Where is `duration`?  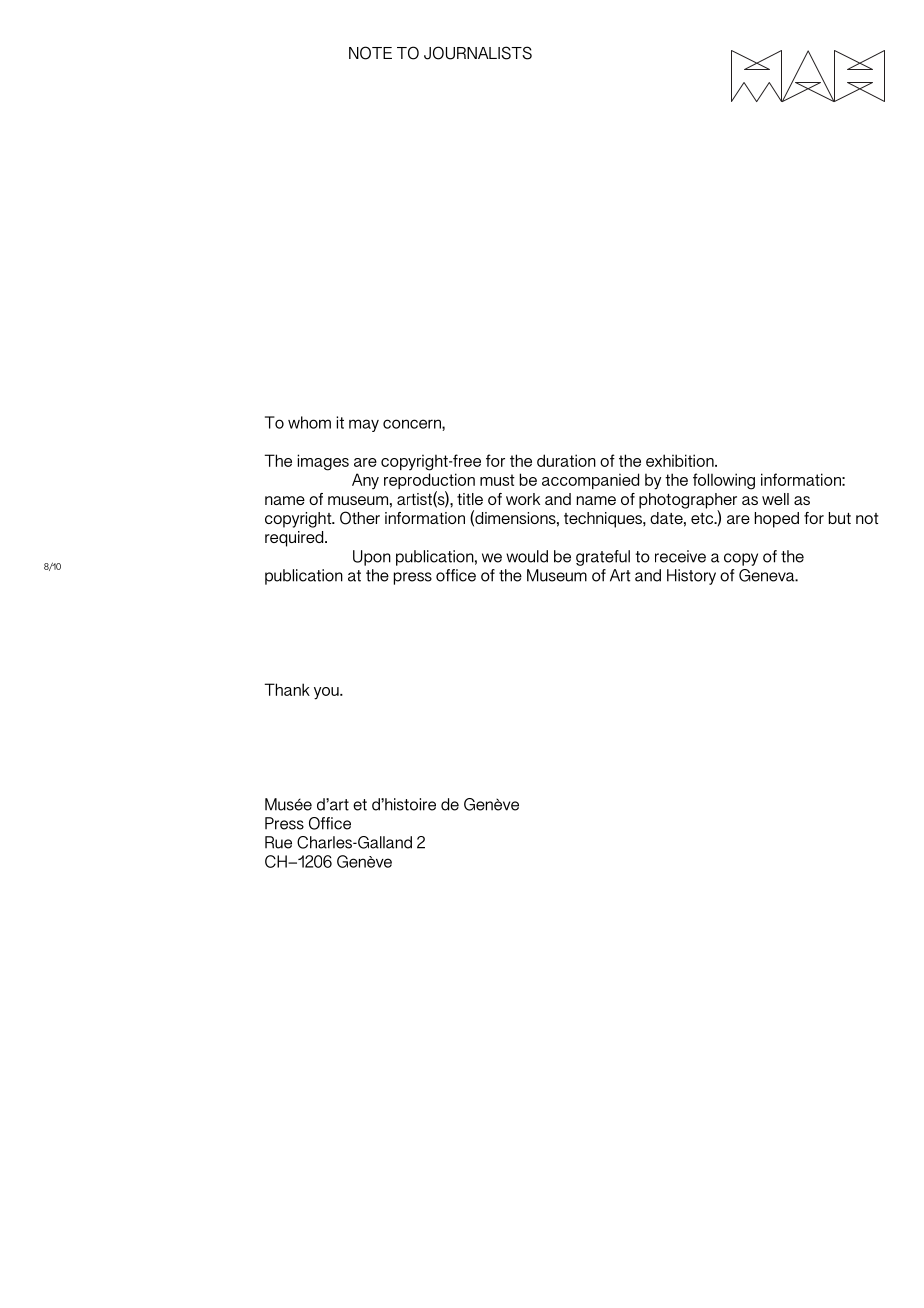 duration is located at coordinates (566, 460).
